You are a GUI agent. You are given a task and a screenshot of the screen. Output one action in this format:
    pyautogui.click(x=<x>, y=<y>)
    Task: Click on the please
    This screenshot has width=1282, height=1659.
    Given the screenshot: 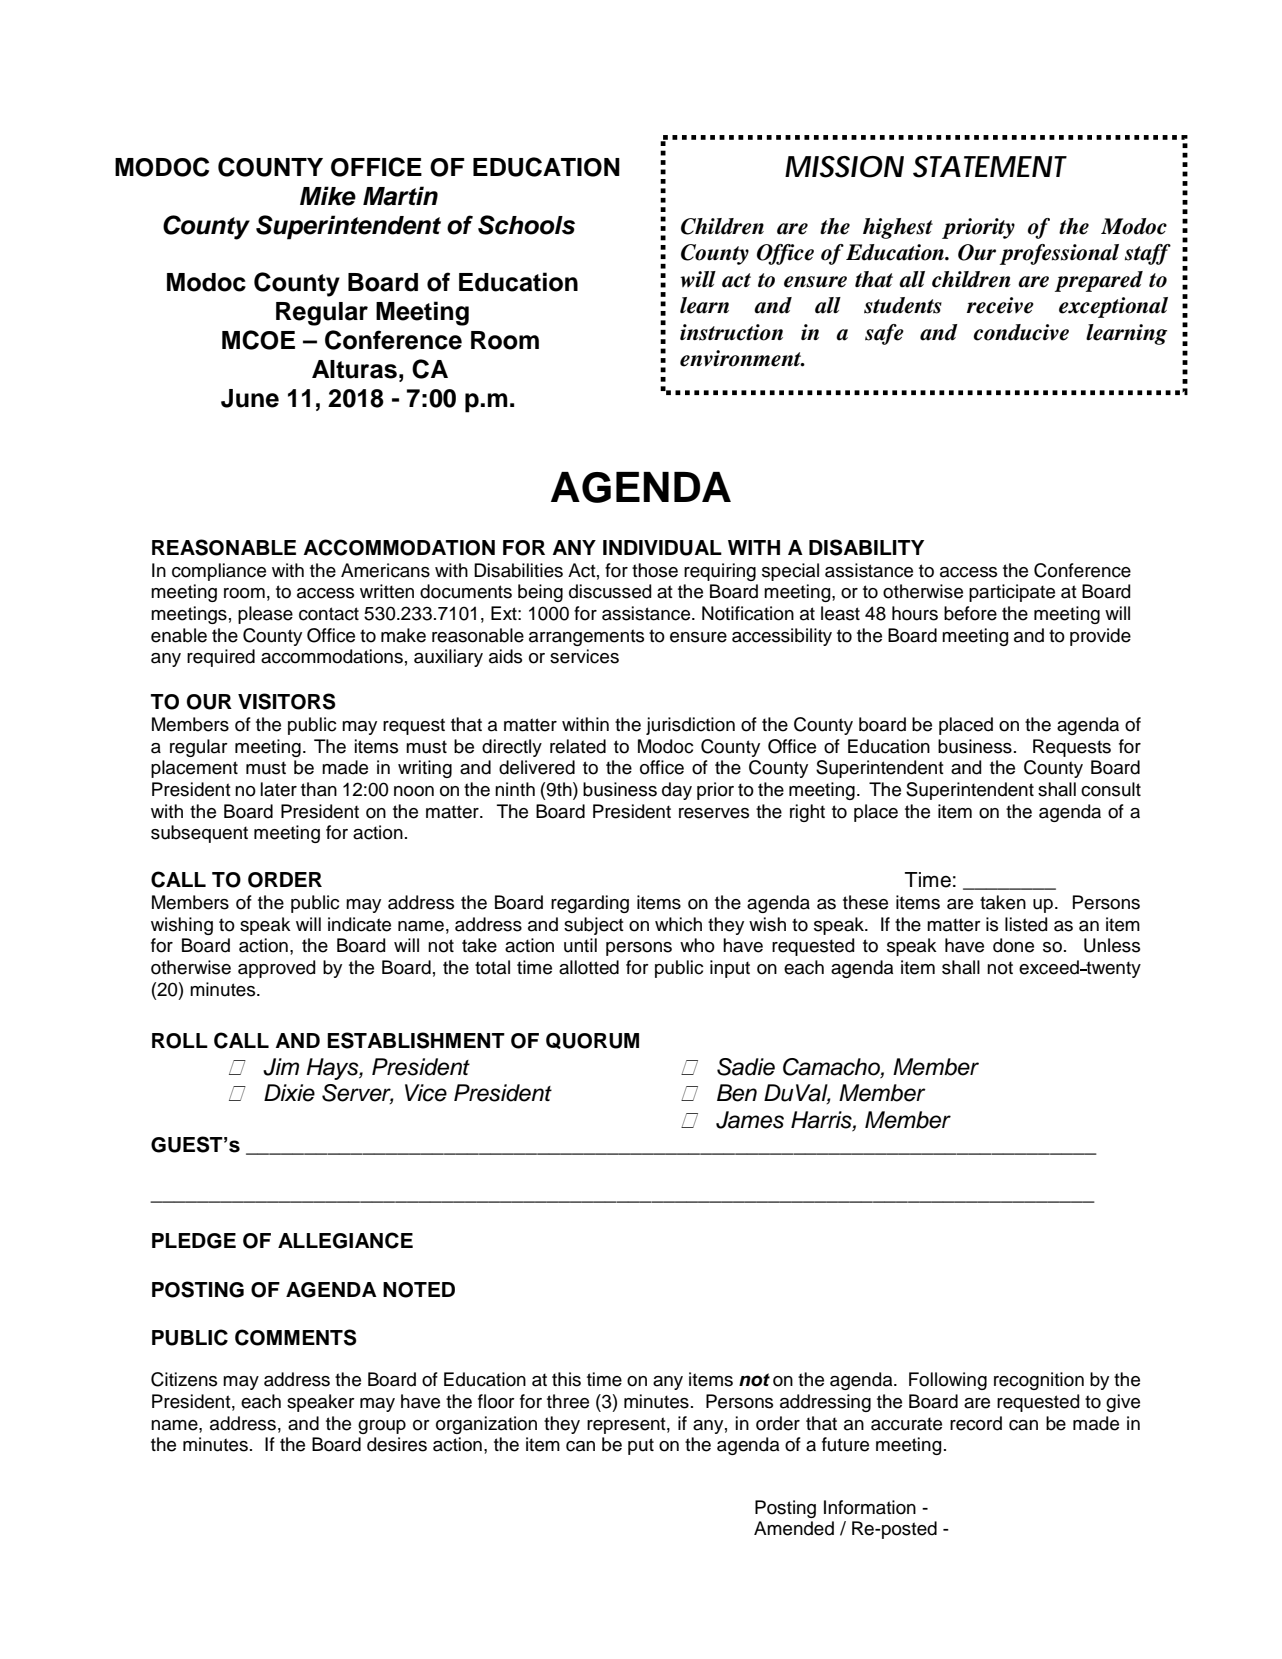 What is the action you would take?
    pyautogui.click(x=265, y=615)
